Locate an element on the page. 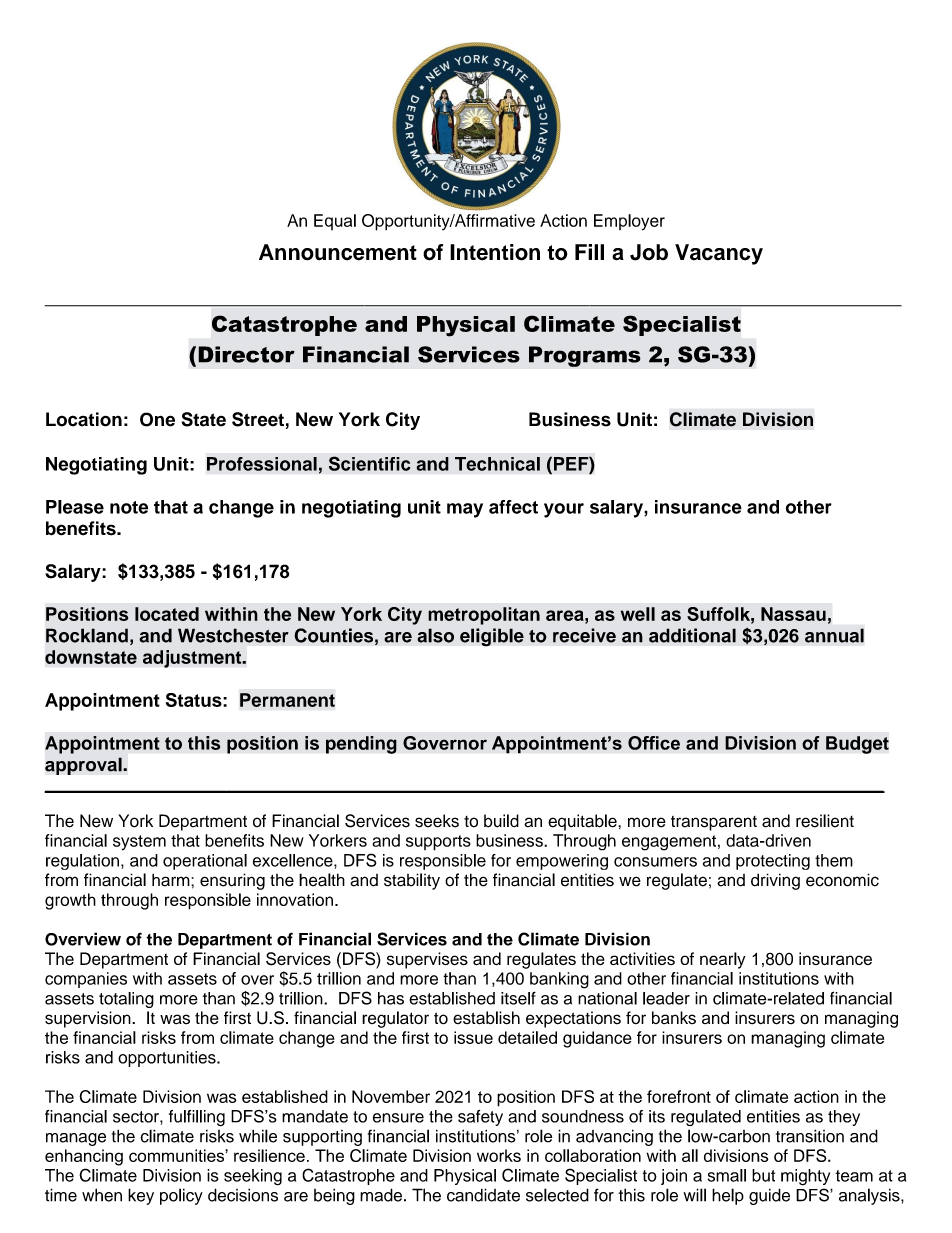  Announcement is located at coordinates (338, 252).
